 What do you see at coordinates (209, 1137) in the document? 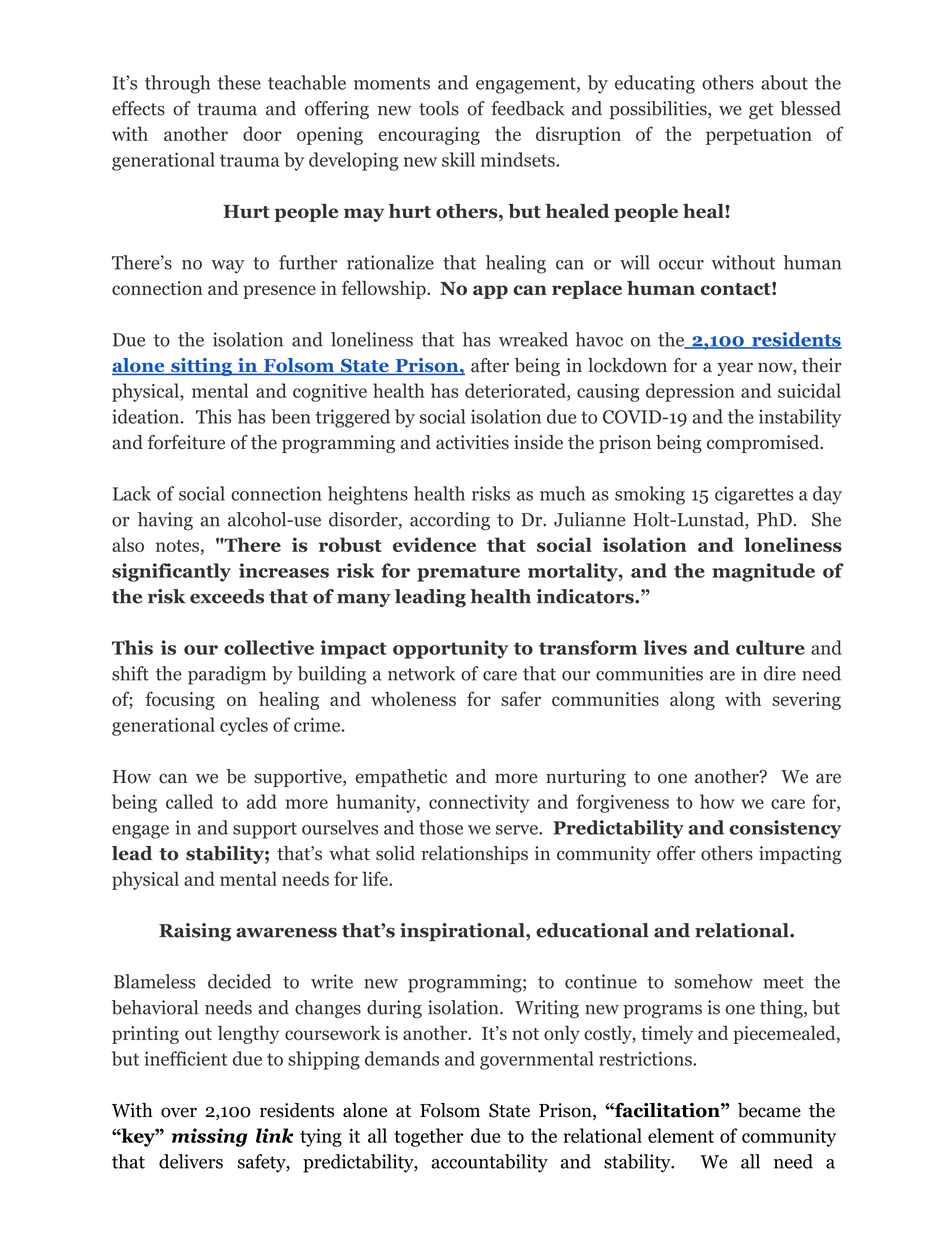
I see `missing` at bounding box center [209, 1137].
